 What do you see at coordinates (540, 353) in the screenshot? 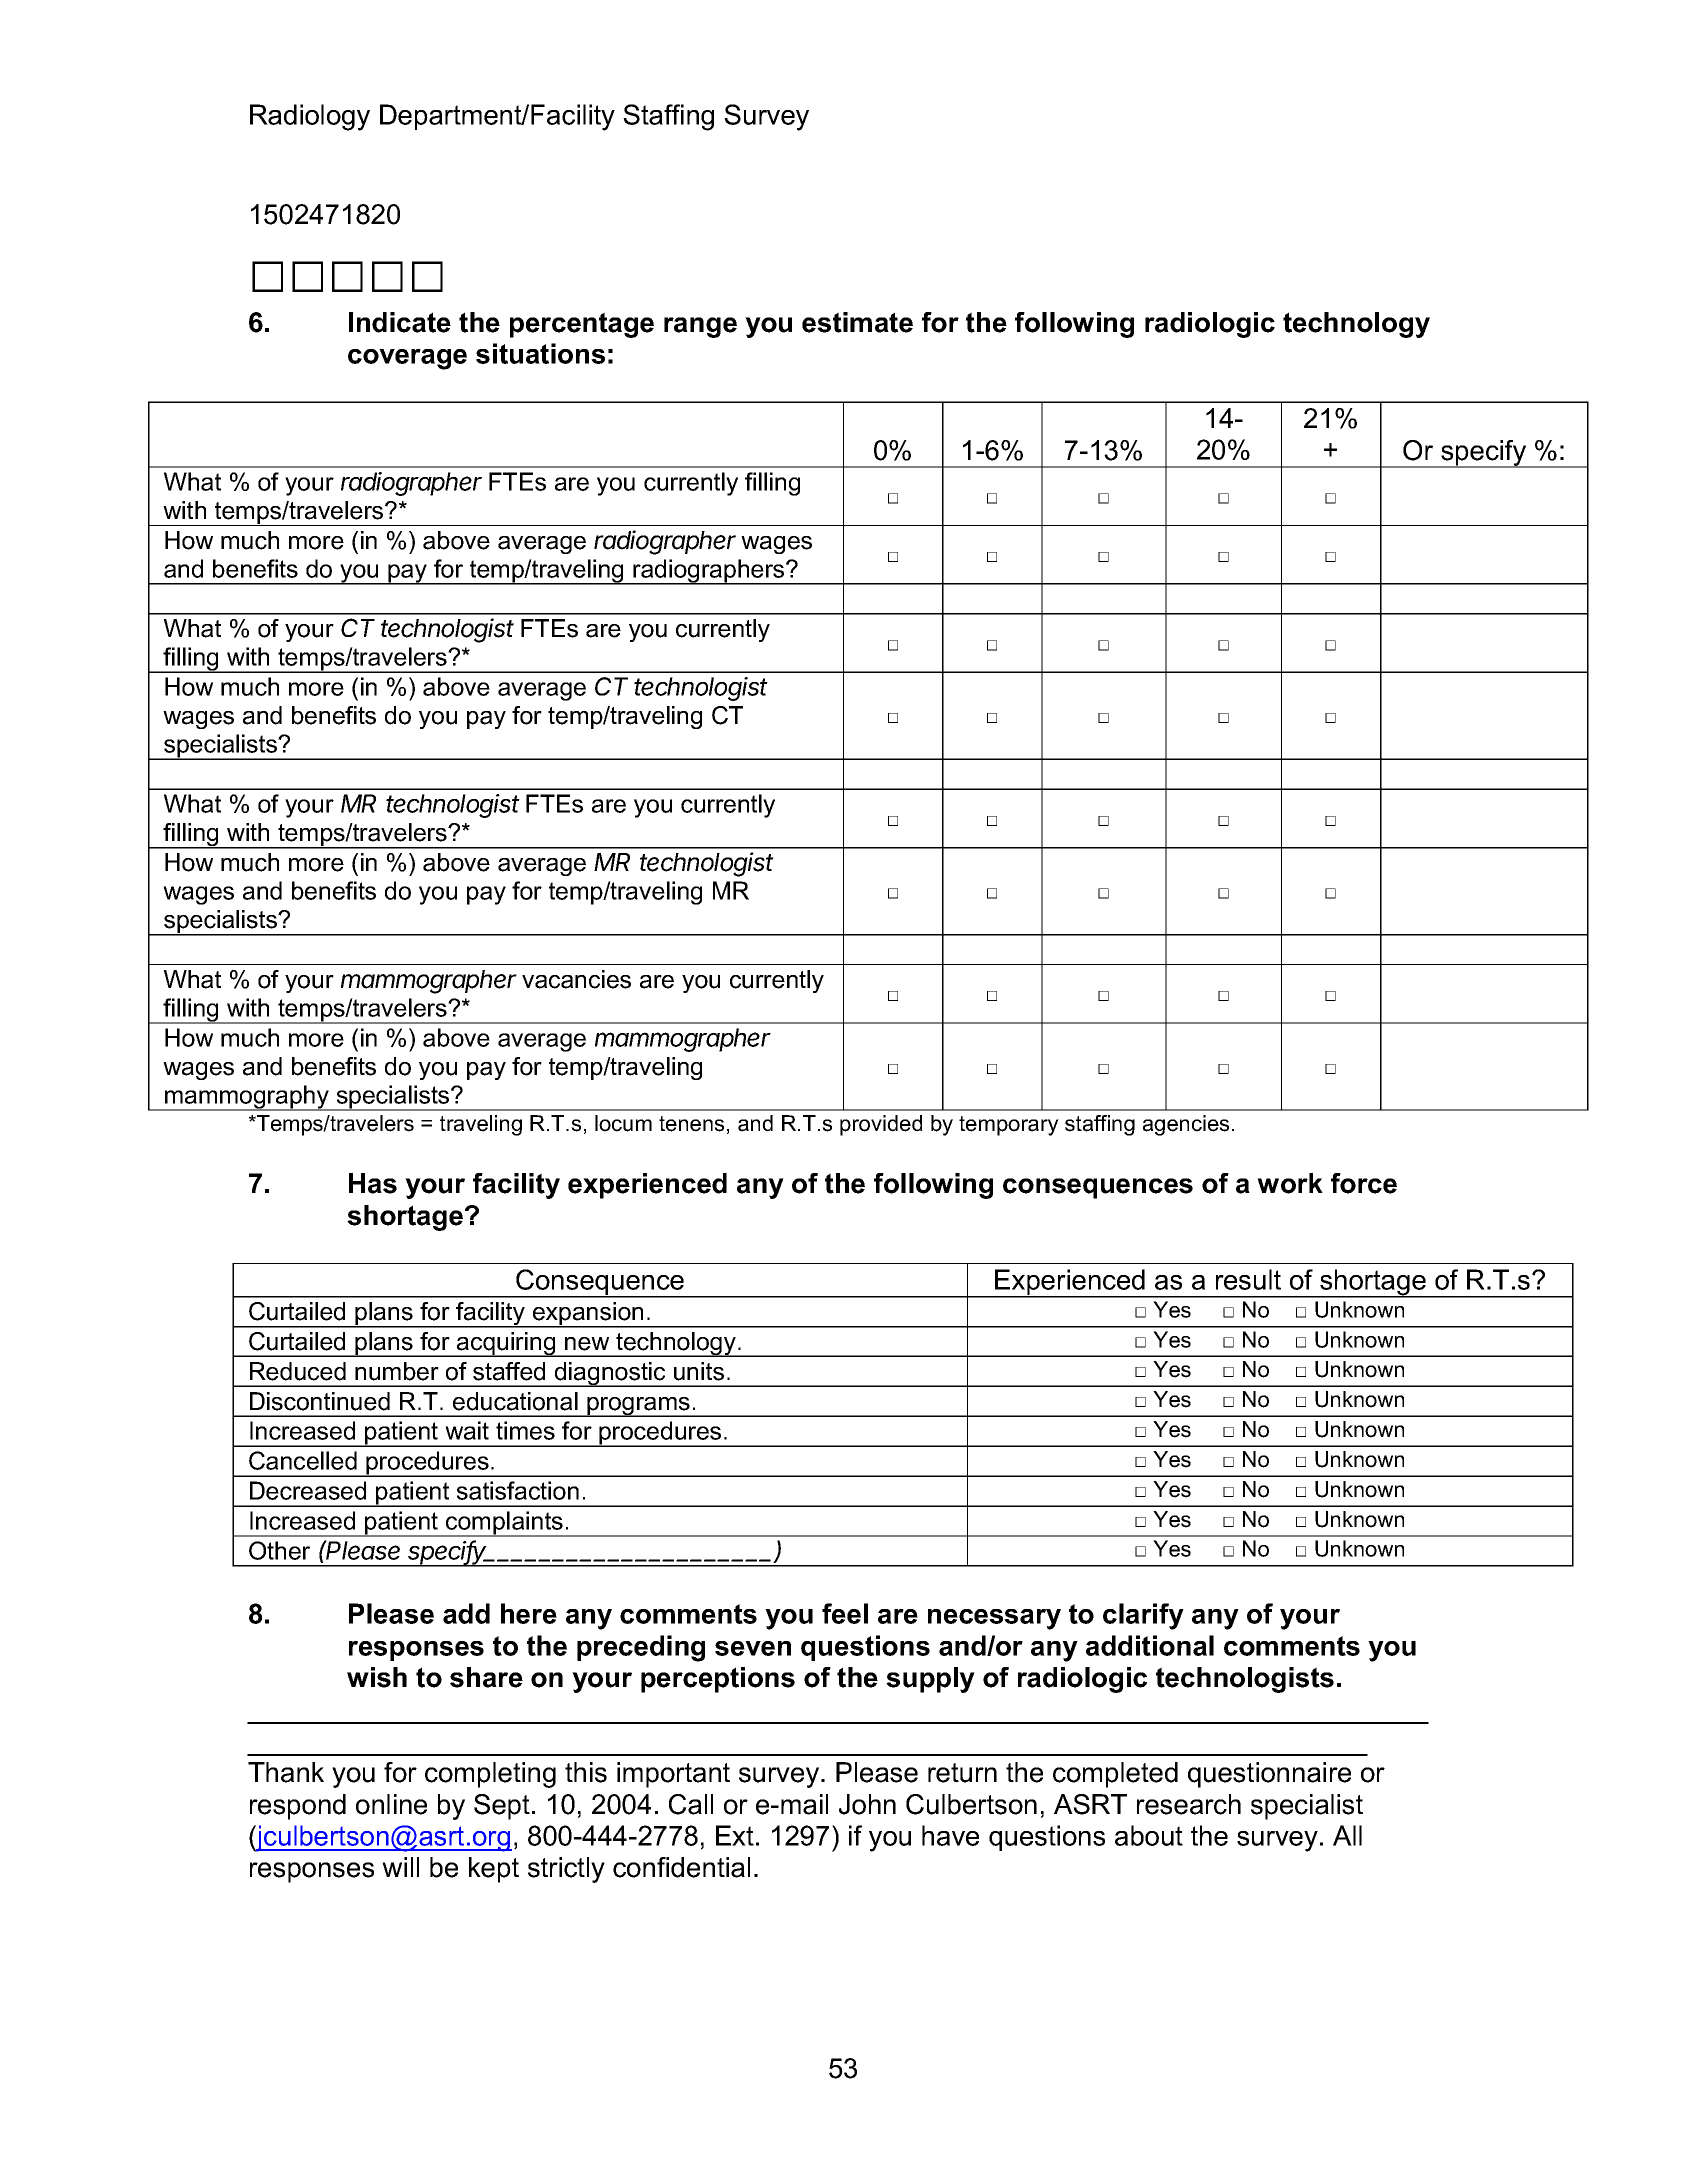
I see `situations` at bounding box center [540, 353].
